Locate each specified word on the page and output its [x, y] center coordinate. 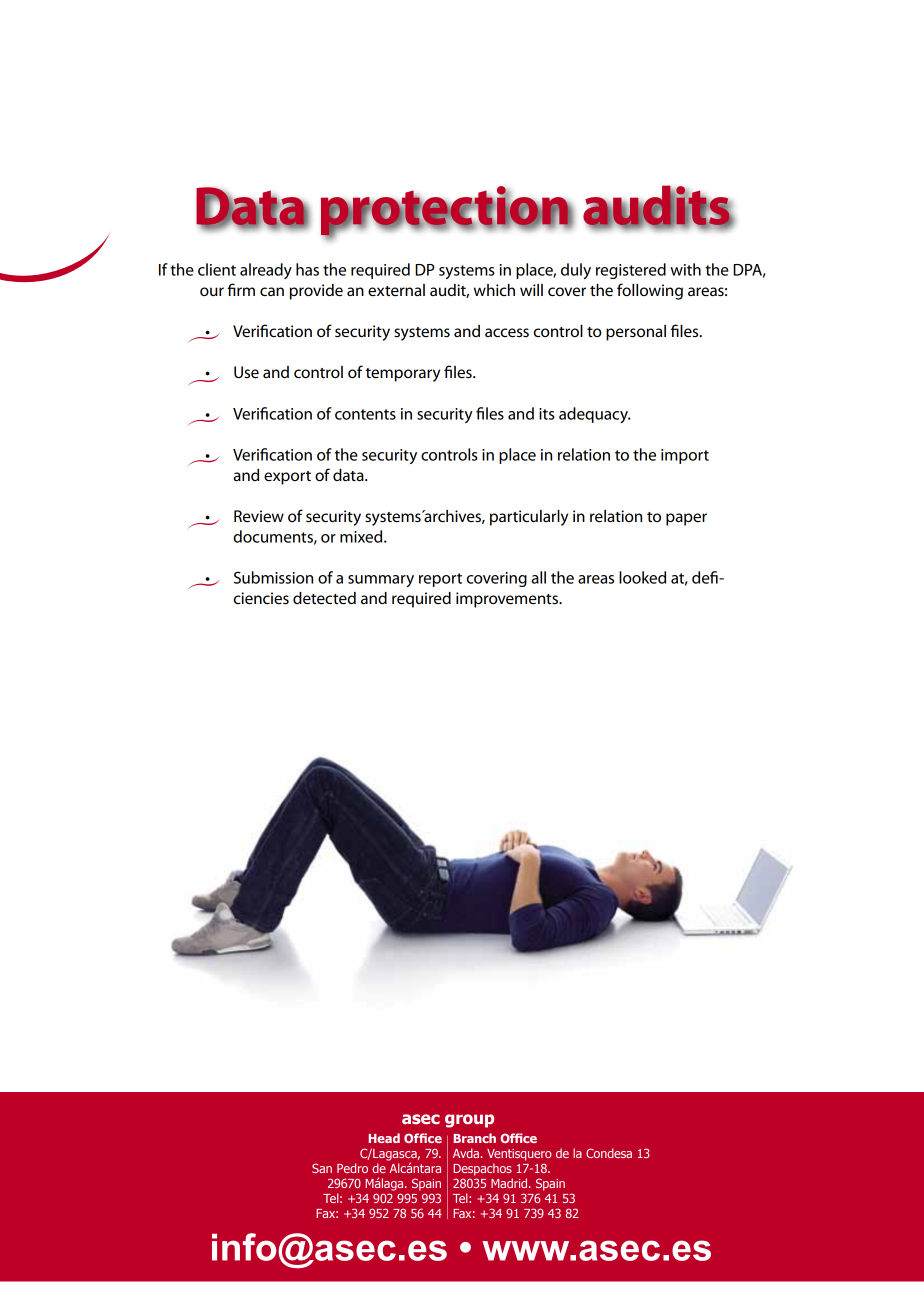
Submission [273, 577]
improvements [508, 600]
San [322, 1168]
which [494, 290]
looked [642, 577]
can [272, 291]
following [650, 291]
